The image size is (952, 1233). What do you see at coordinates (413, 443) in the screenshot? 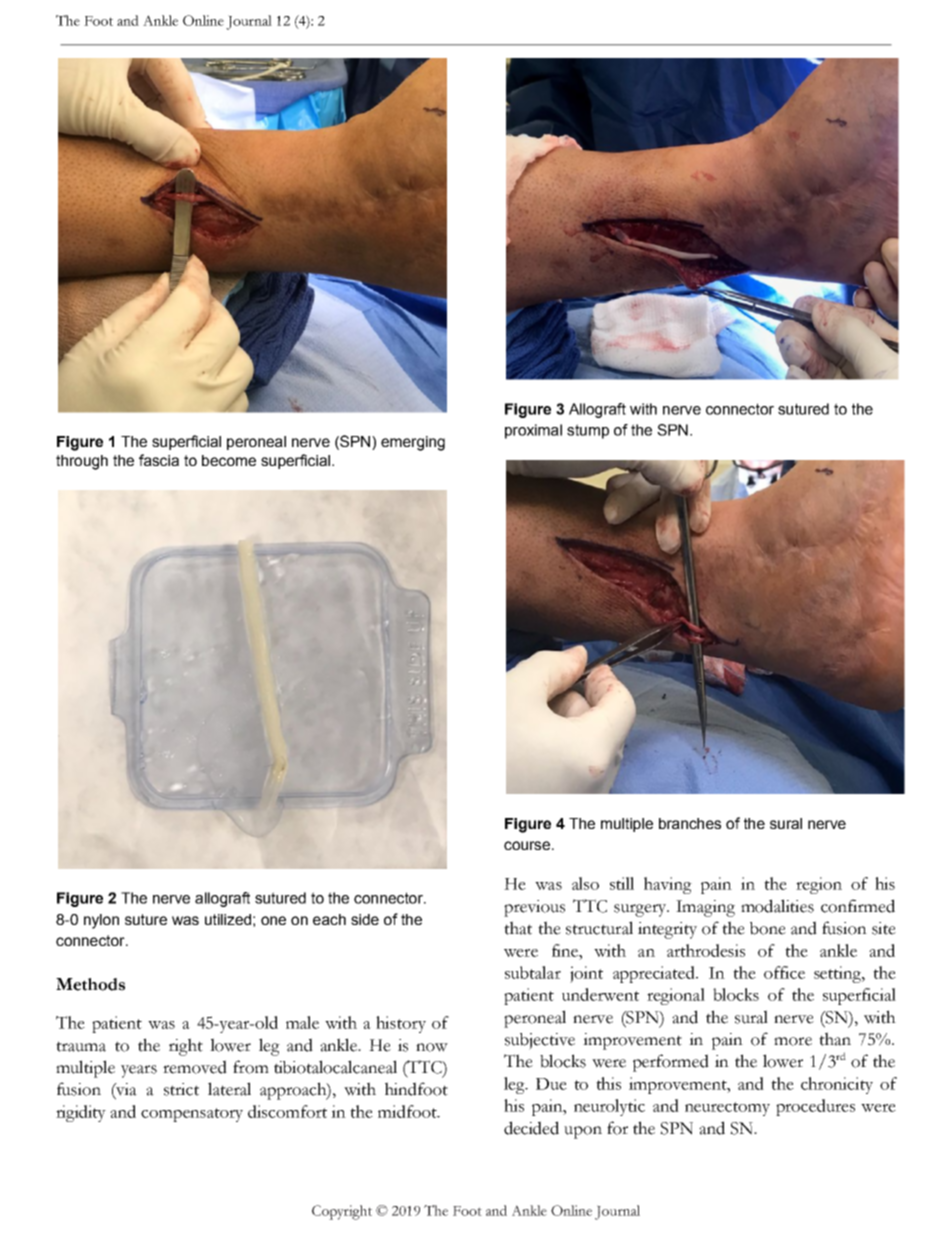
I see `emerging` at bounding box center [413, 443].
